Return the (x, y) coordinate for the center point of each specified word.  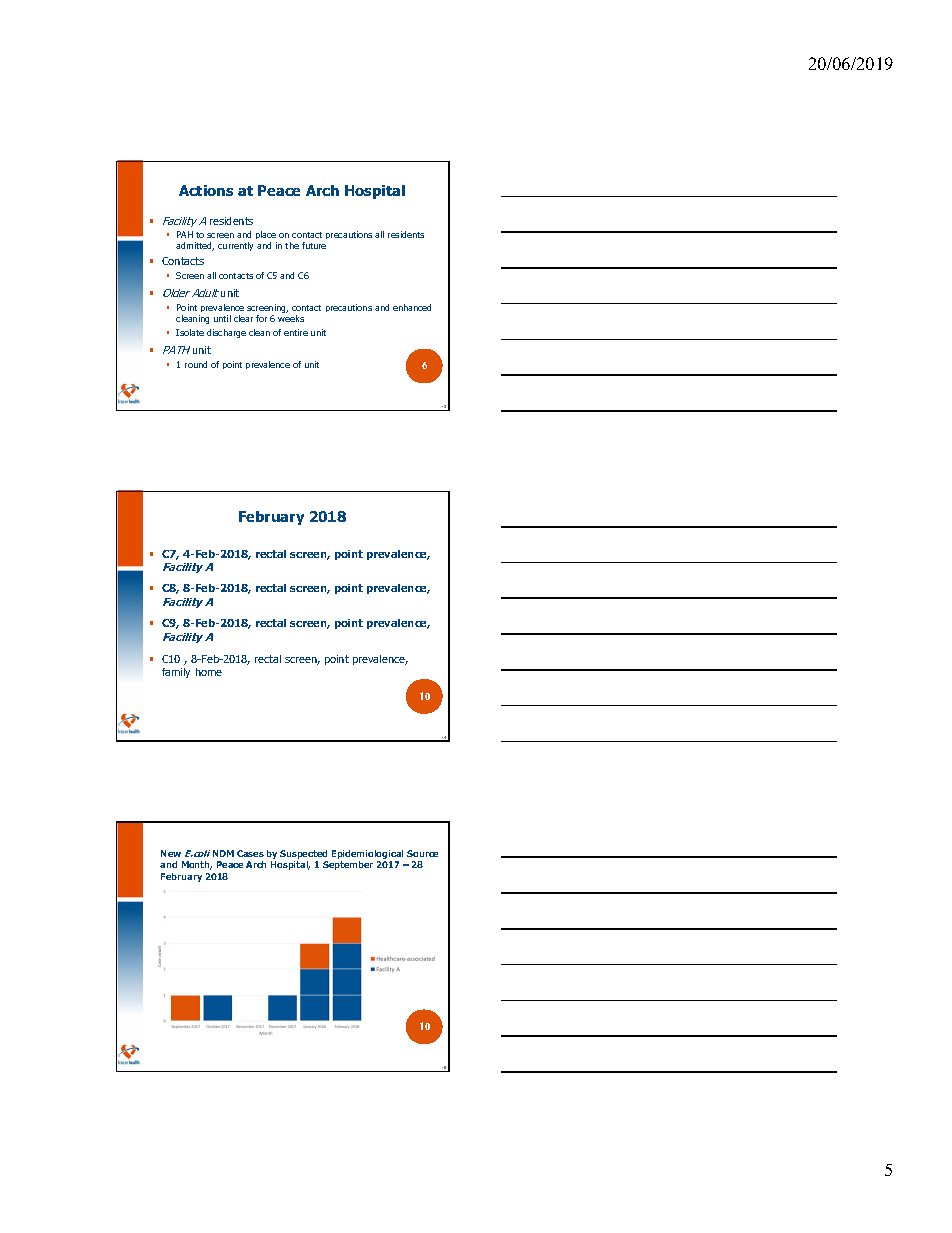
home (209, 672)
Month (197, 865)
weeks (291, 318)
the (292, 245)
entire (296, 332)
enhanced (412, 307)
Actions (206, 190)
